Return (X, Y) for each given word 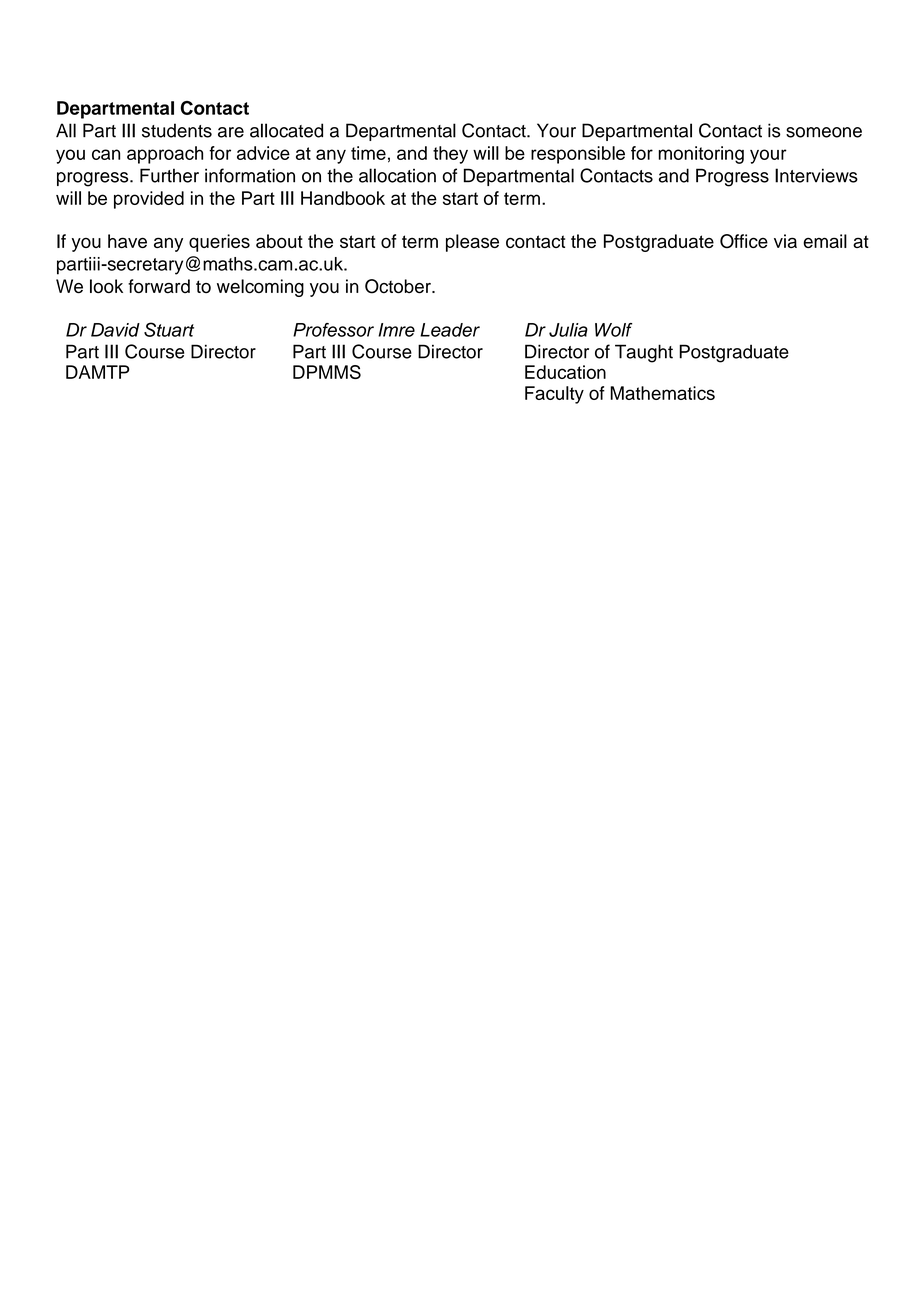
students (177, 130)
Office (744, 241)
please (472, 243)
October (399, 286)
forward (159, 286)
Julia (568, 330)
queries (219, 243)
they (450, 155)
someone (824, 132)
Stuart (169, 329)
